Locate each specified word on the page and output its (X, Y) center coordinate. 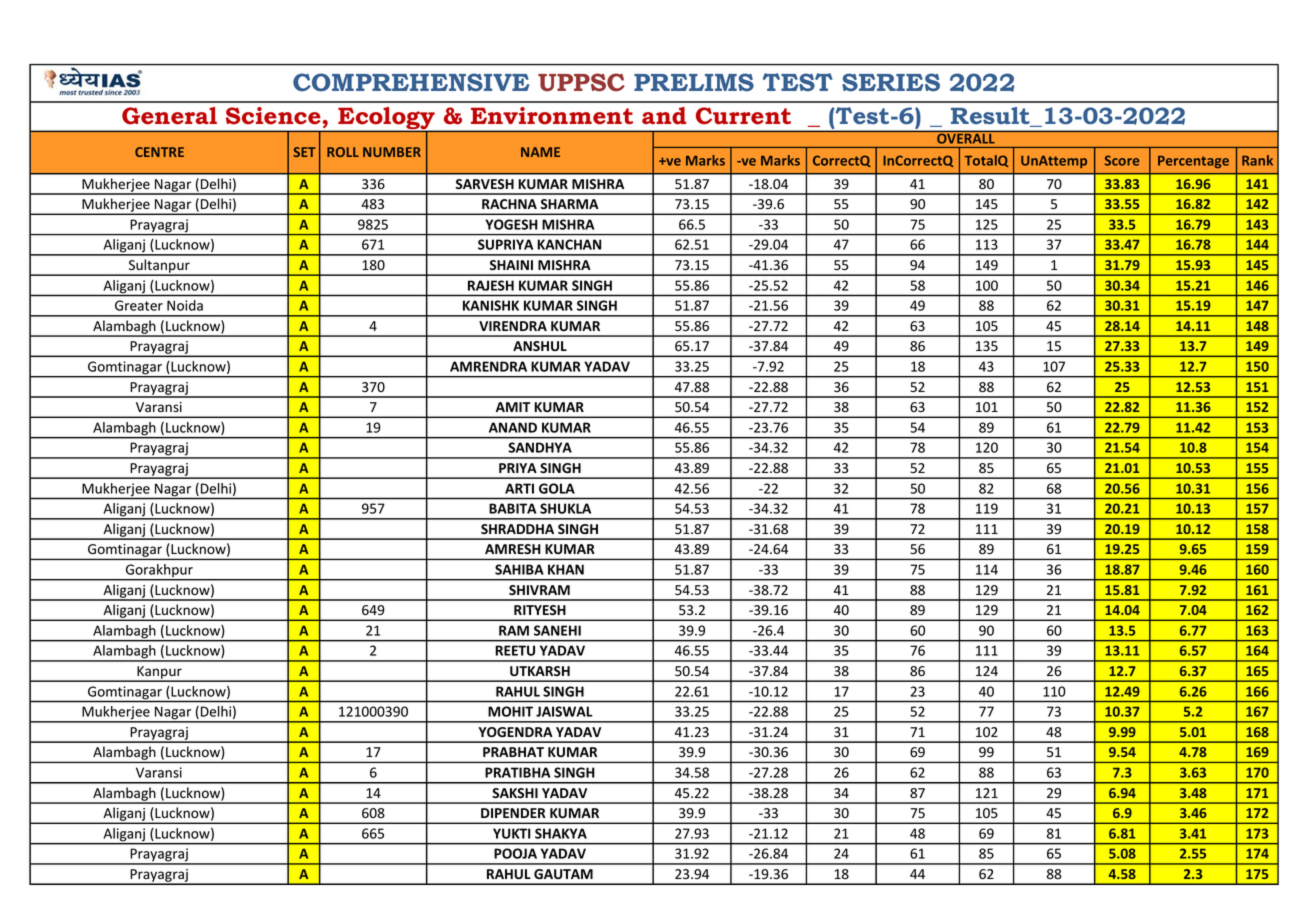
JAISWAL (564, 711)
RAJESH (491, 285)
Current (743, 116)
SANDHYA (540, 447)
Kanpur (159, 673)
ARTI (519, 488)
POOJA (516, 853)
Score (1122, 160)
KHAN (566, 569)
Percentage (1193, 162)
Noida (185, 305)
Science (273, 116)
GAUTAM (563, 874)
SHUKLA (565, 508)
